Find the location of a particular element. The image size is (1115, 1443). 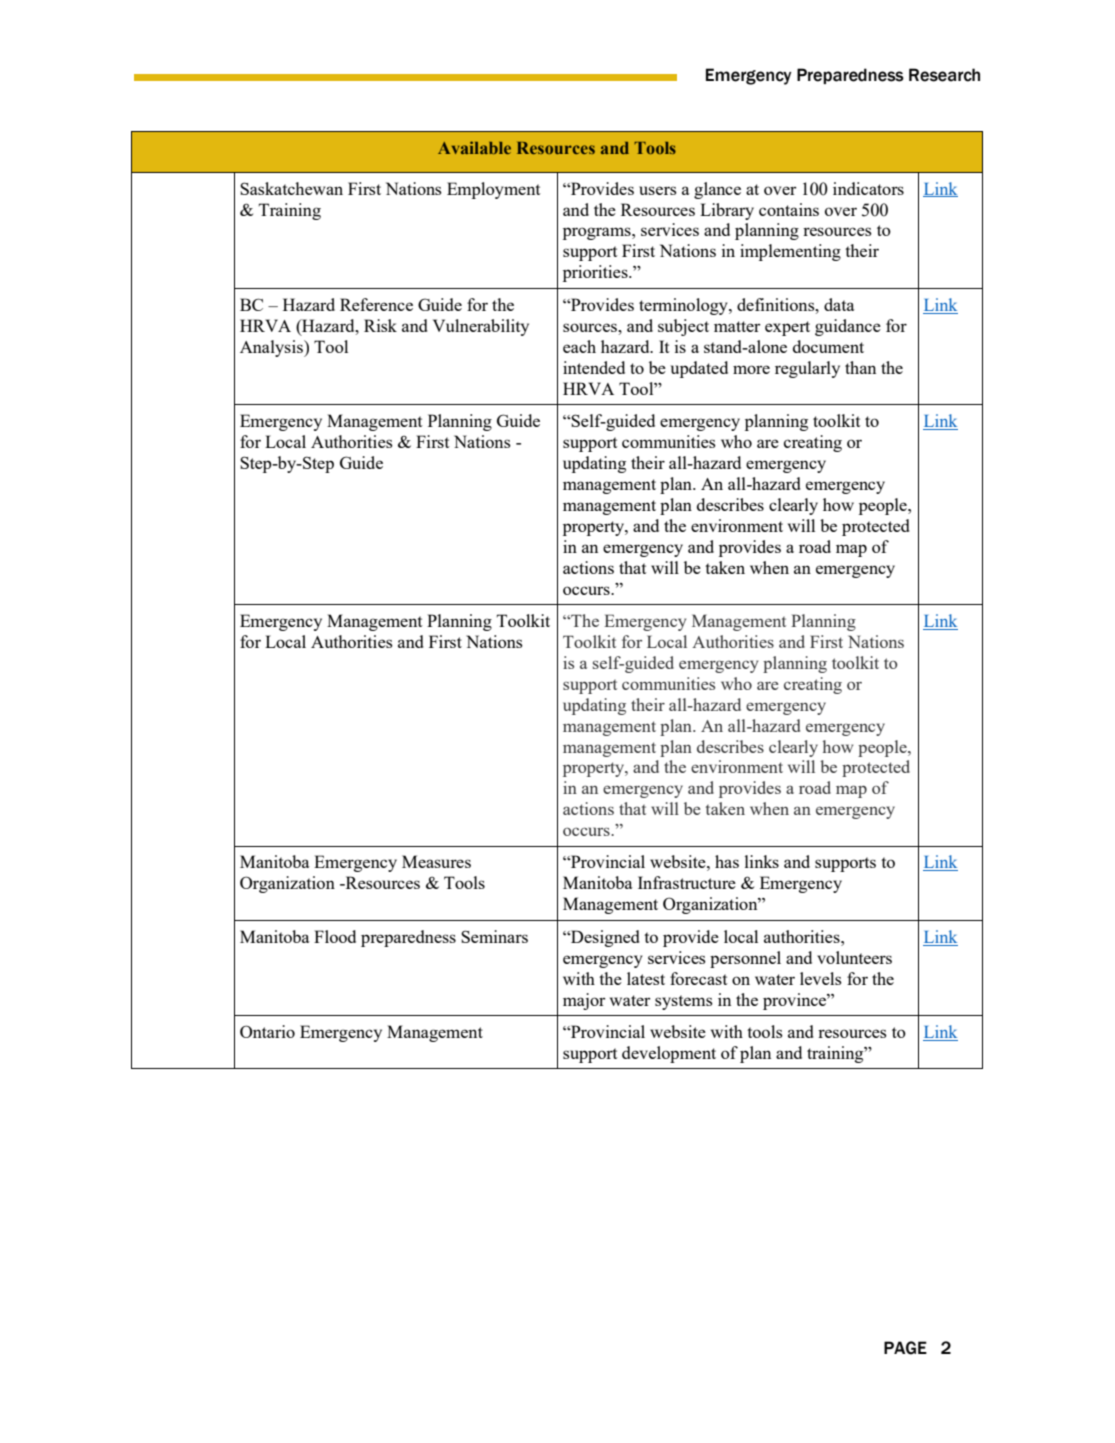

Ontario is located at coordinates (267, 1031).
